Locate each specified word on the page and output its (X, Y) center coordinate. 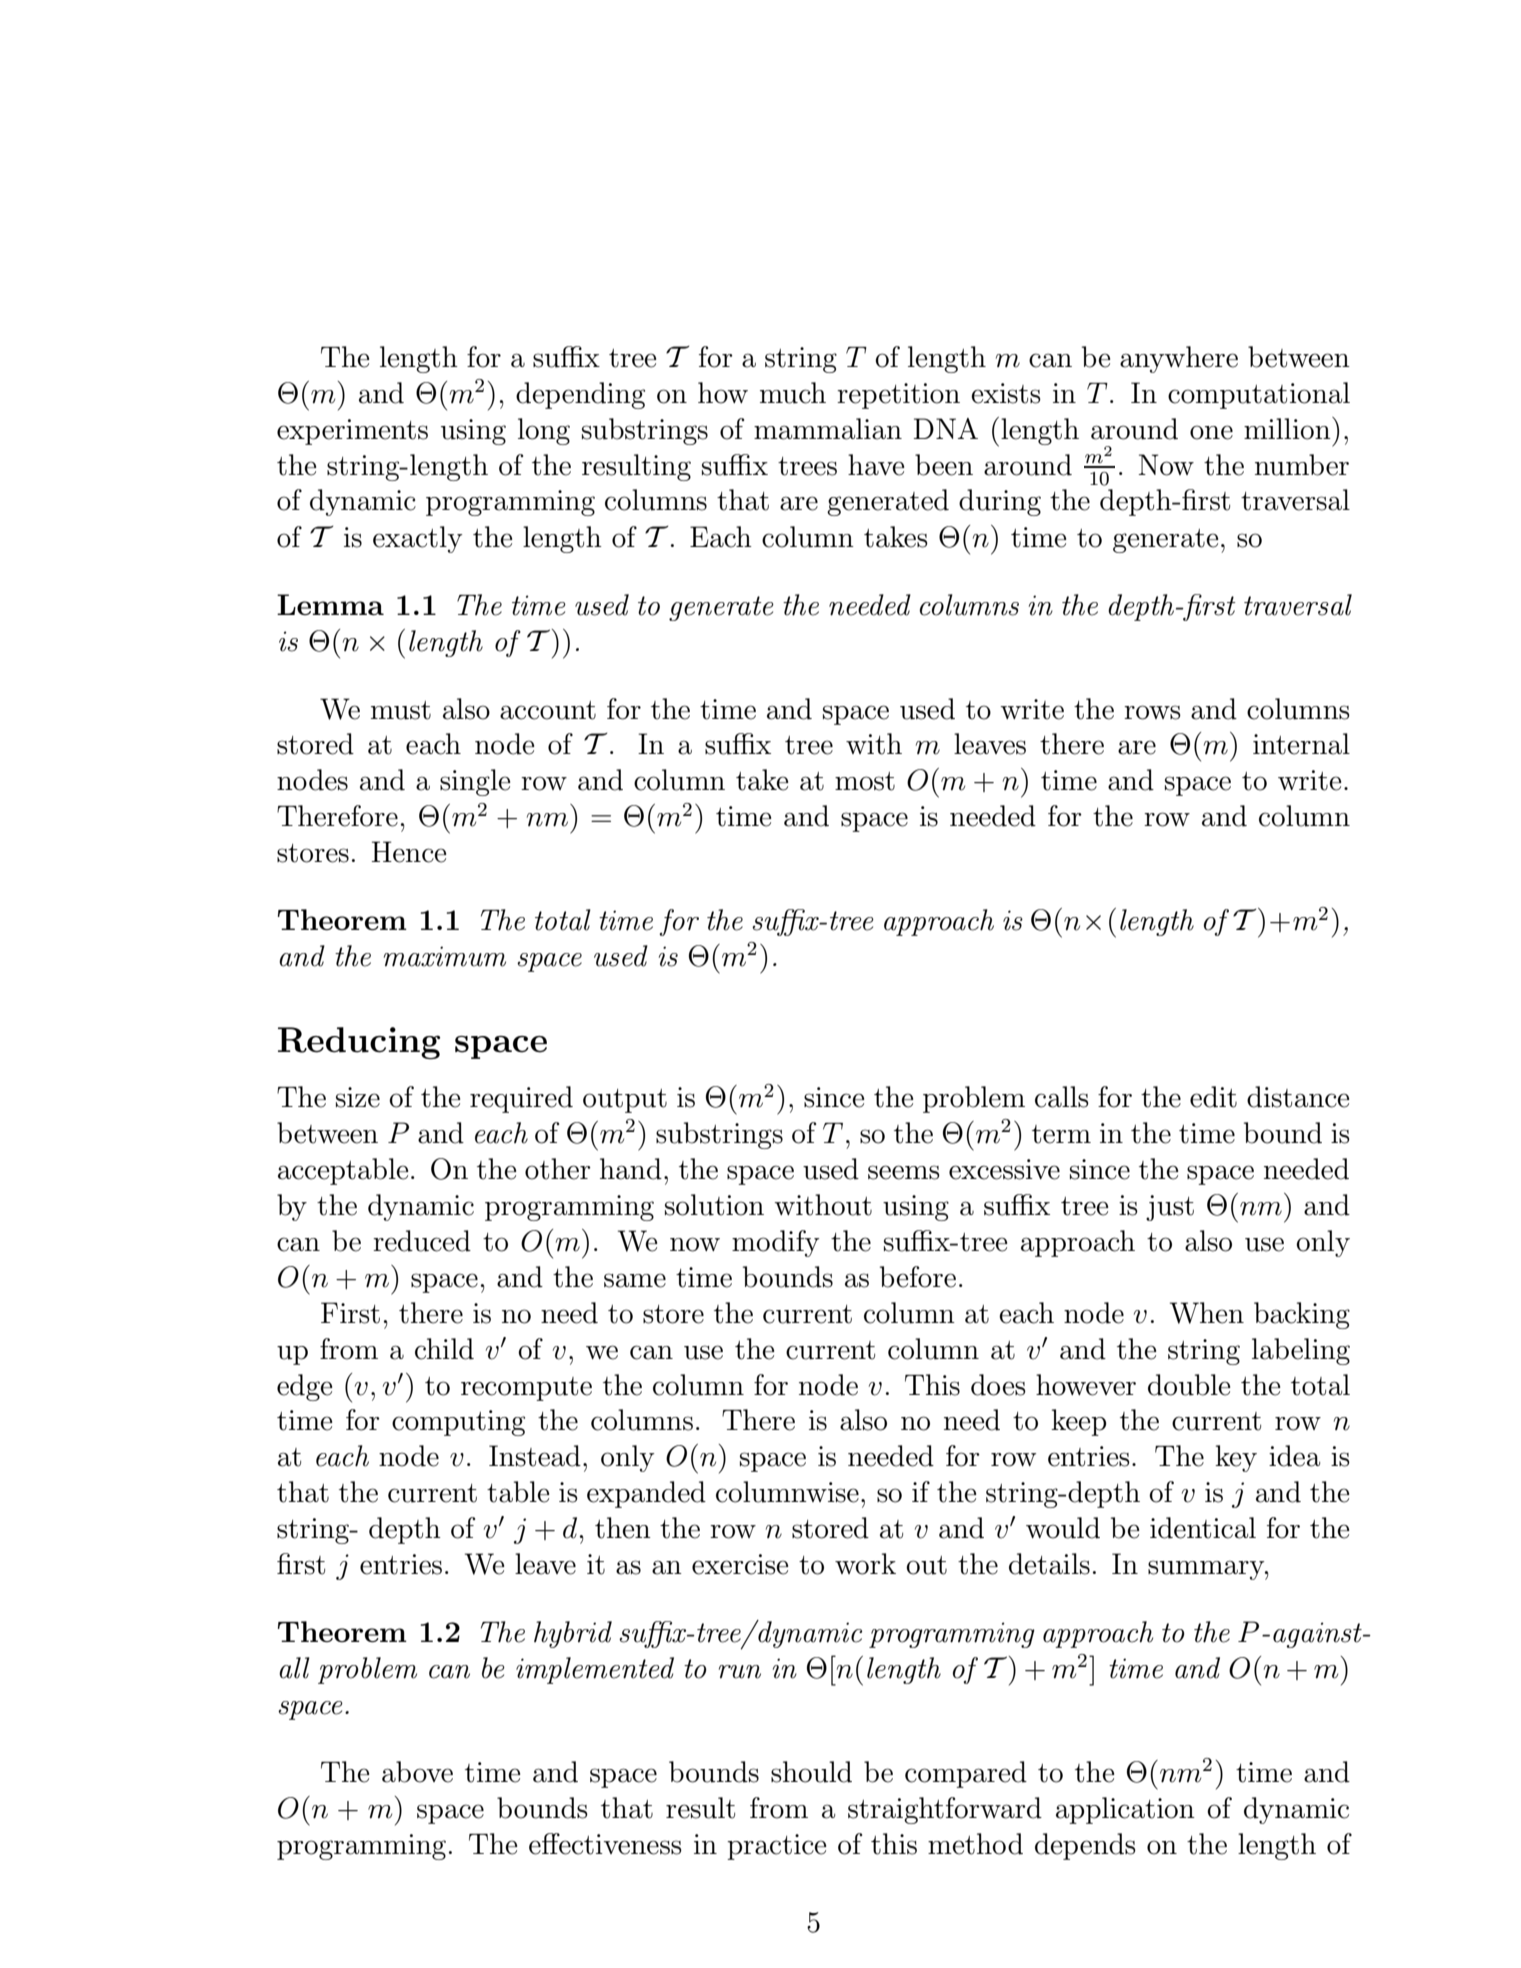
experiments (352, 432)
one (1211, 432)
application (1125, 1810)
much (793, 393)
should (811, 1772)
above (417, 1772)
